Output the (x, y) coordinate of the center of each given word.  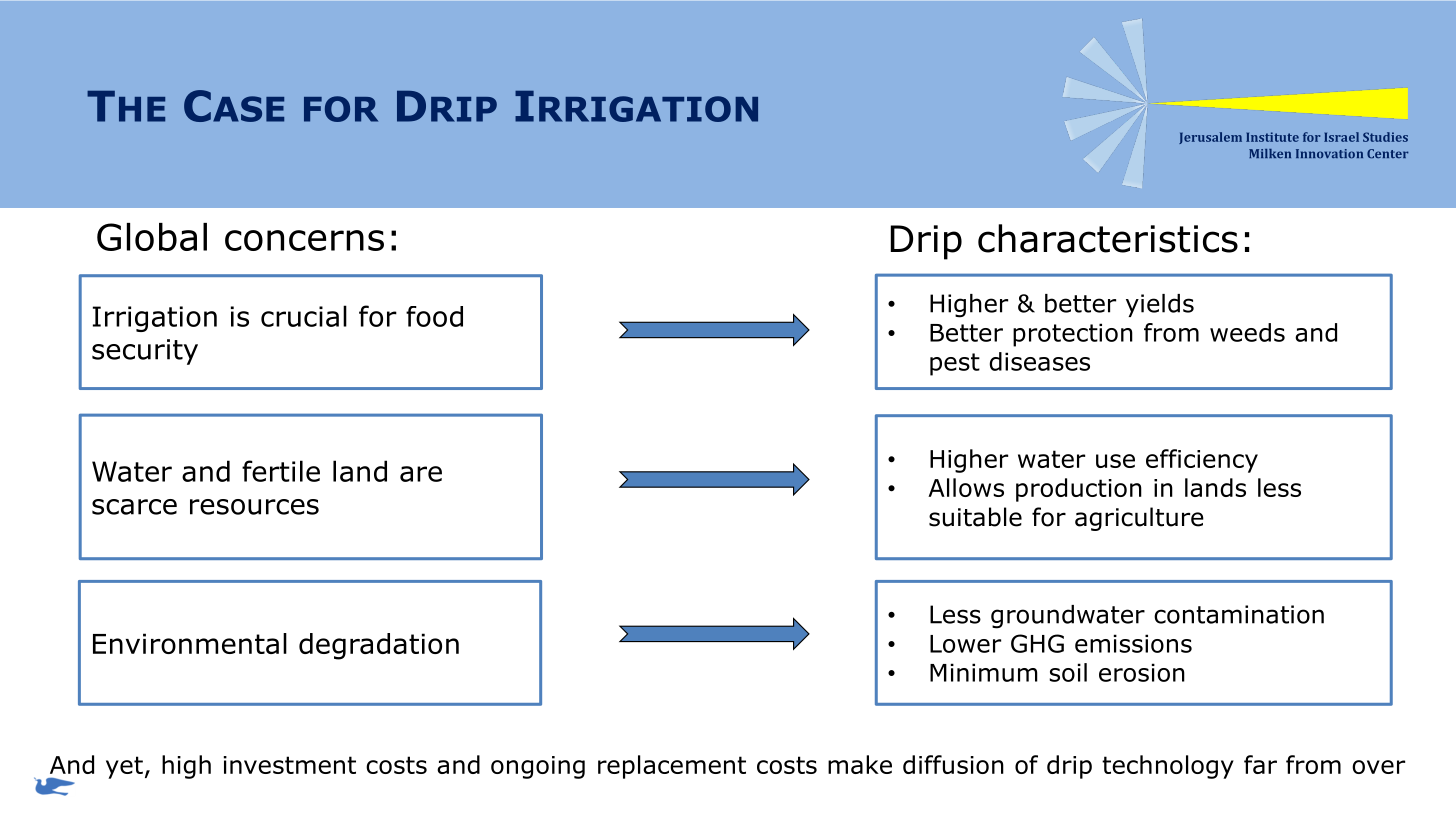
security (145, 352)
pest (955, 364)
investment (290, 765)
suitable (975, 517)
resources (254, 507)
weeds (1247, 332)
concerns (304, 240)
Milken (1270, 153)
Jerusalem (1210, 138)
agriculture (1139, 519)
